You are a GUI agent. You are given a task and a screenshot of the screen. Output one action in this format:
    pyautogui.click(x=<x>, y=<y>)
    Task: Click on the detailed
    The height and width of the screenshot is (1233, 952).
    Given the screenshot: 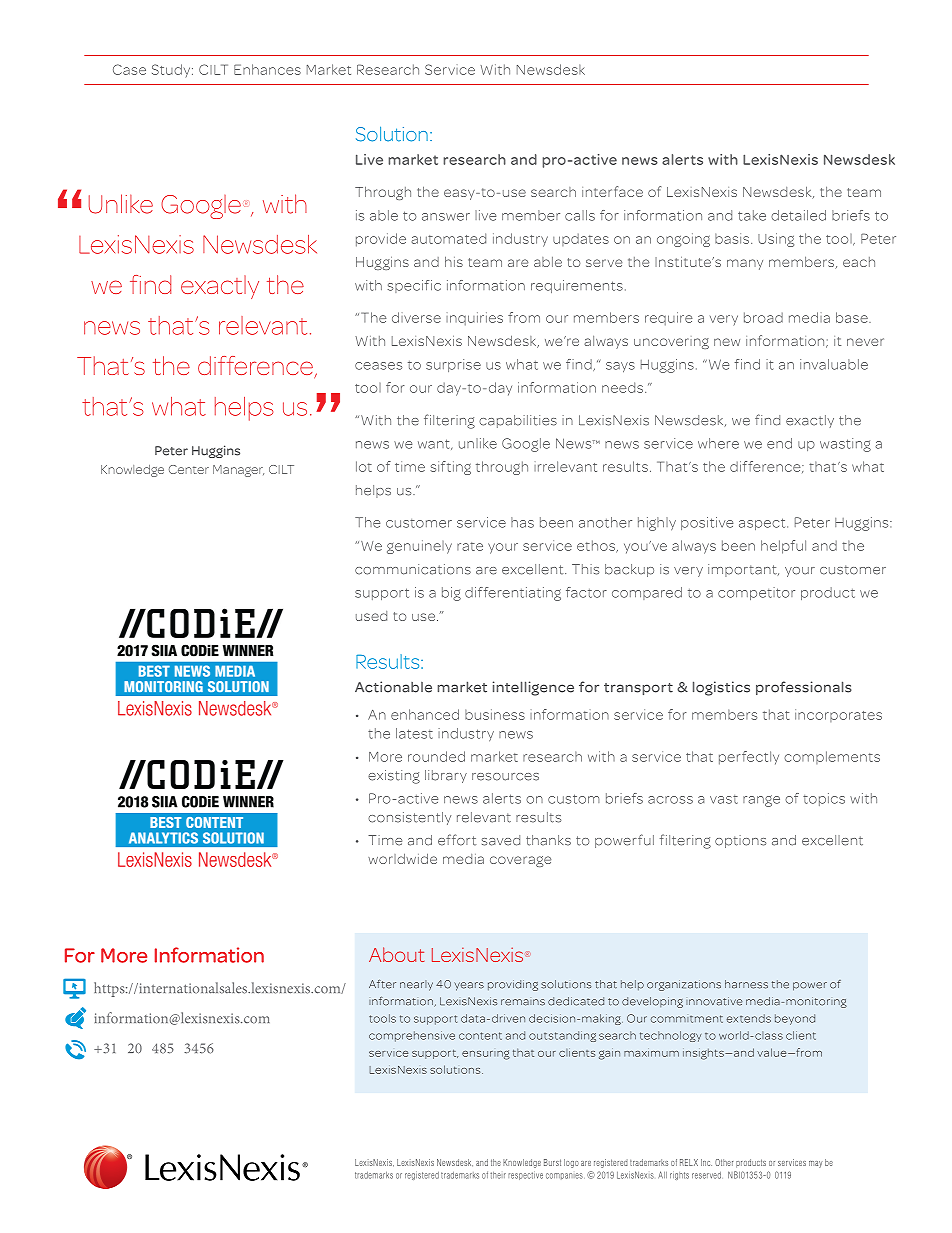 What is the action you would take?
    pyautogui.click(x=798, y=215)
